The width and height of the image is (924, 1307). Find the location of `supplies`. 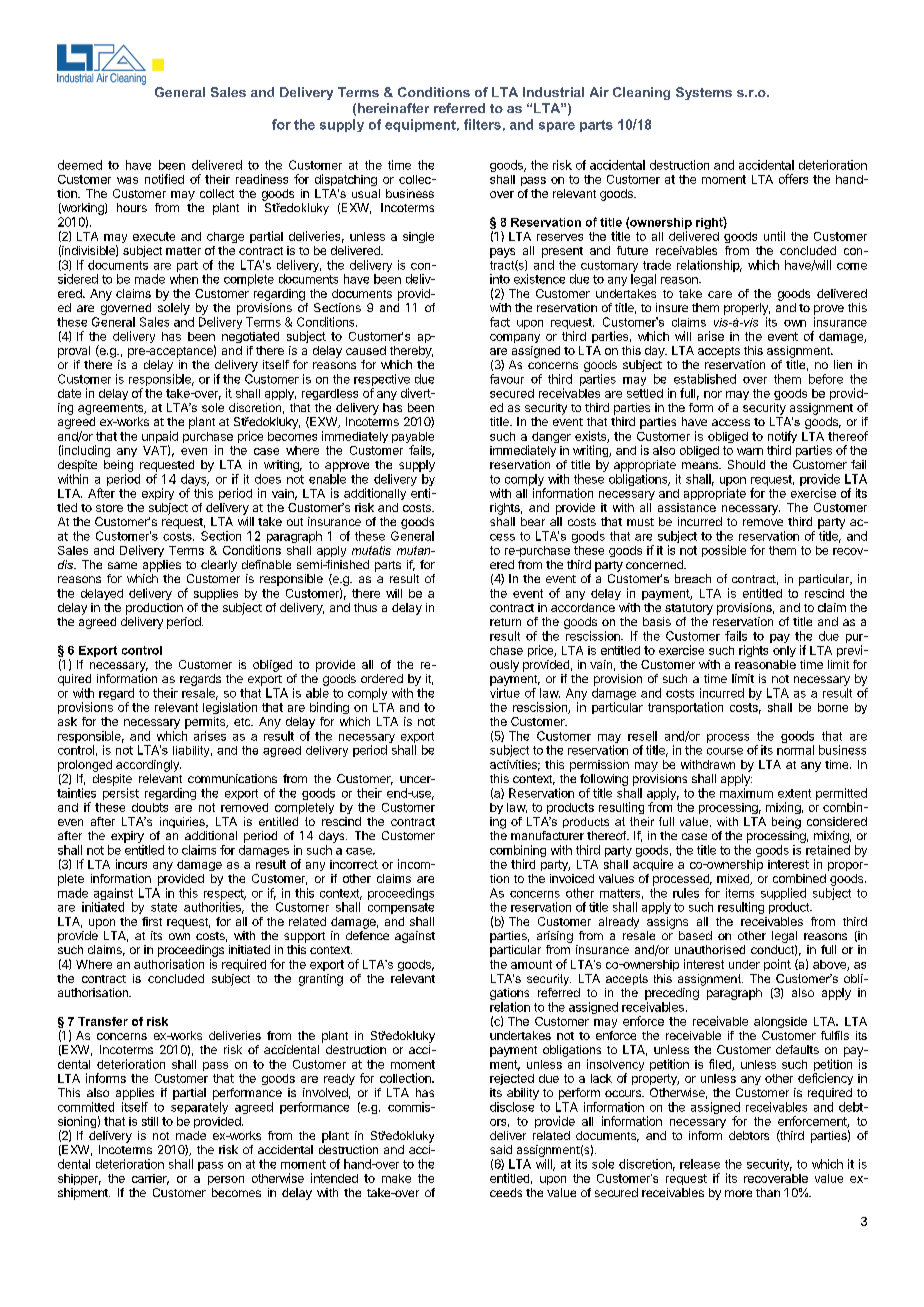

supplies is located at coordinates (216, 594).
